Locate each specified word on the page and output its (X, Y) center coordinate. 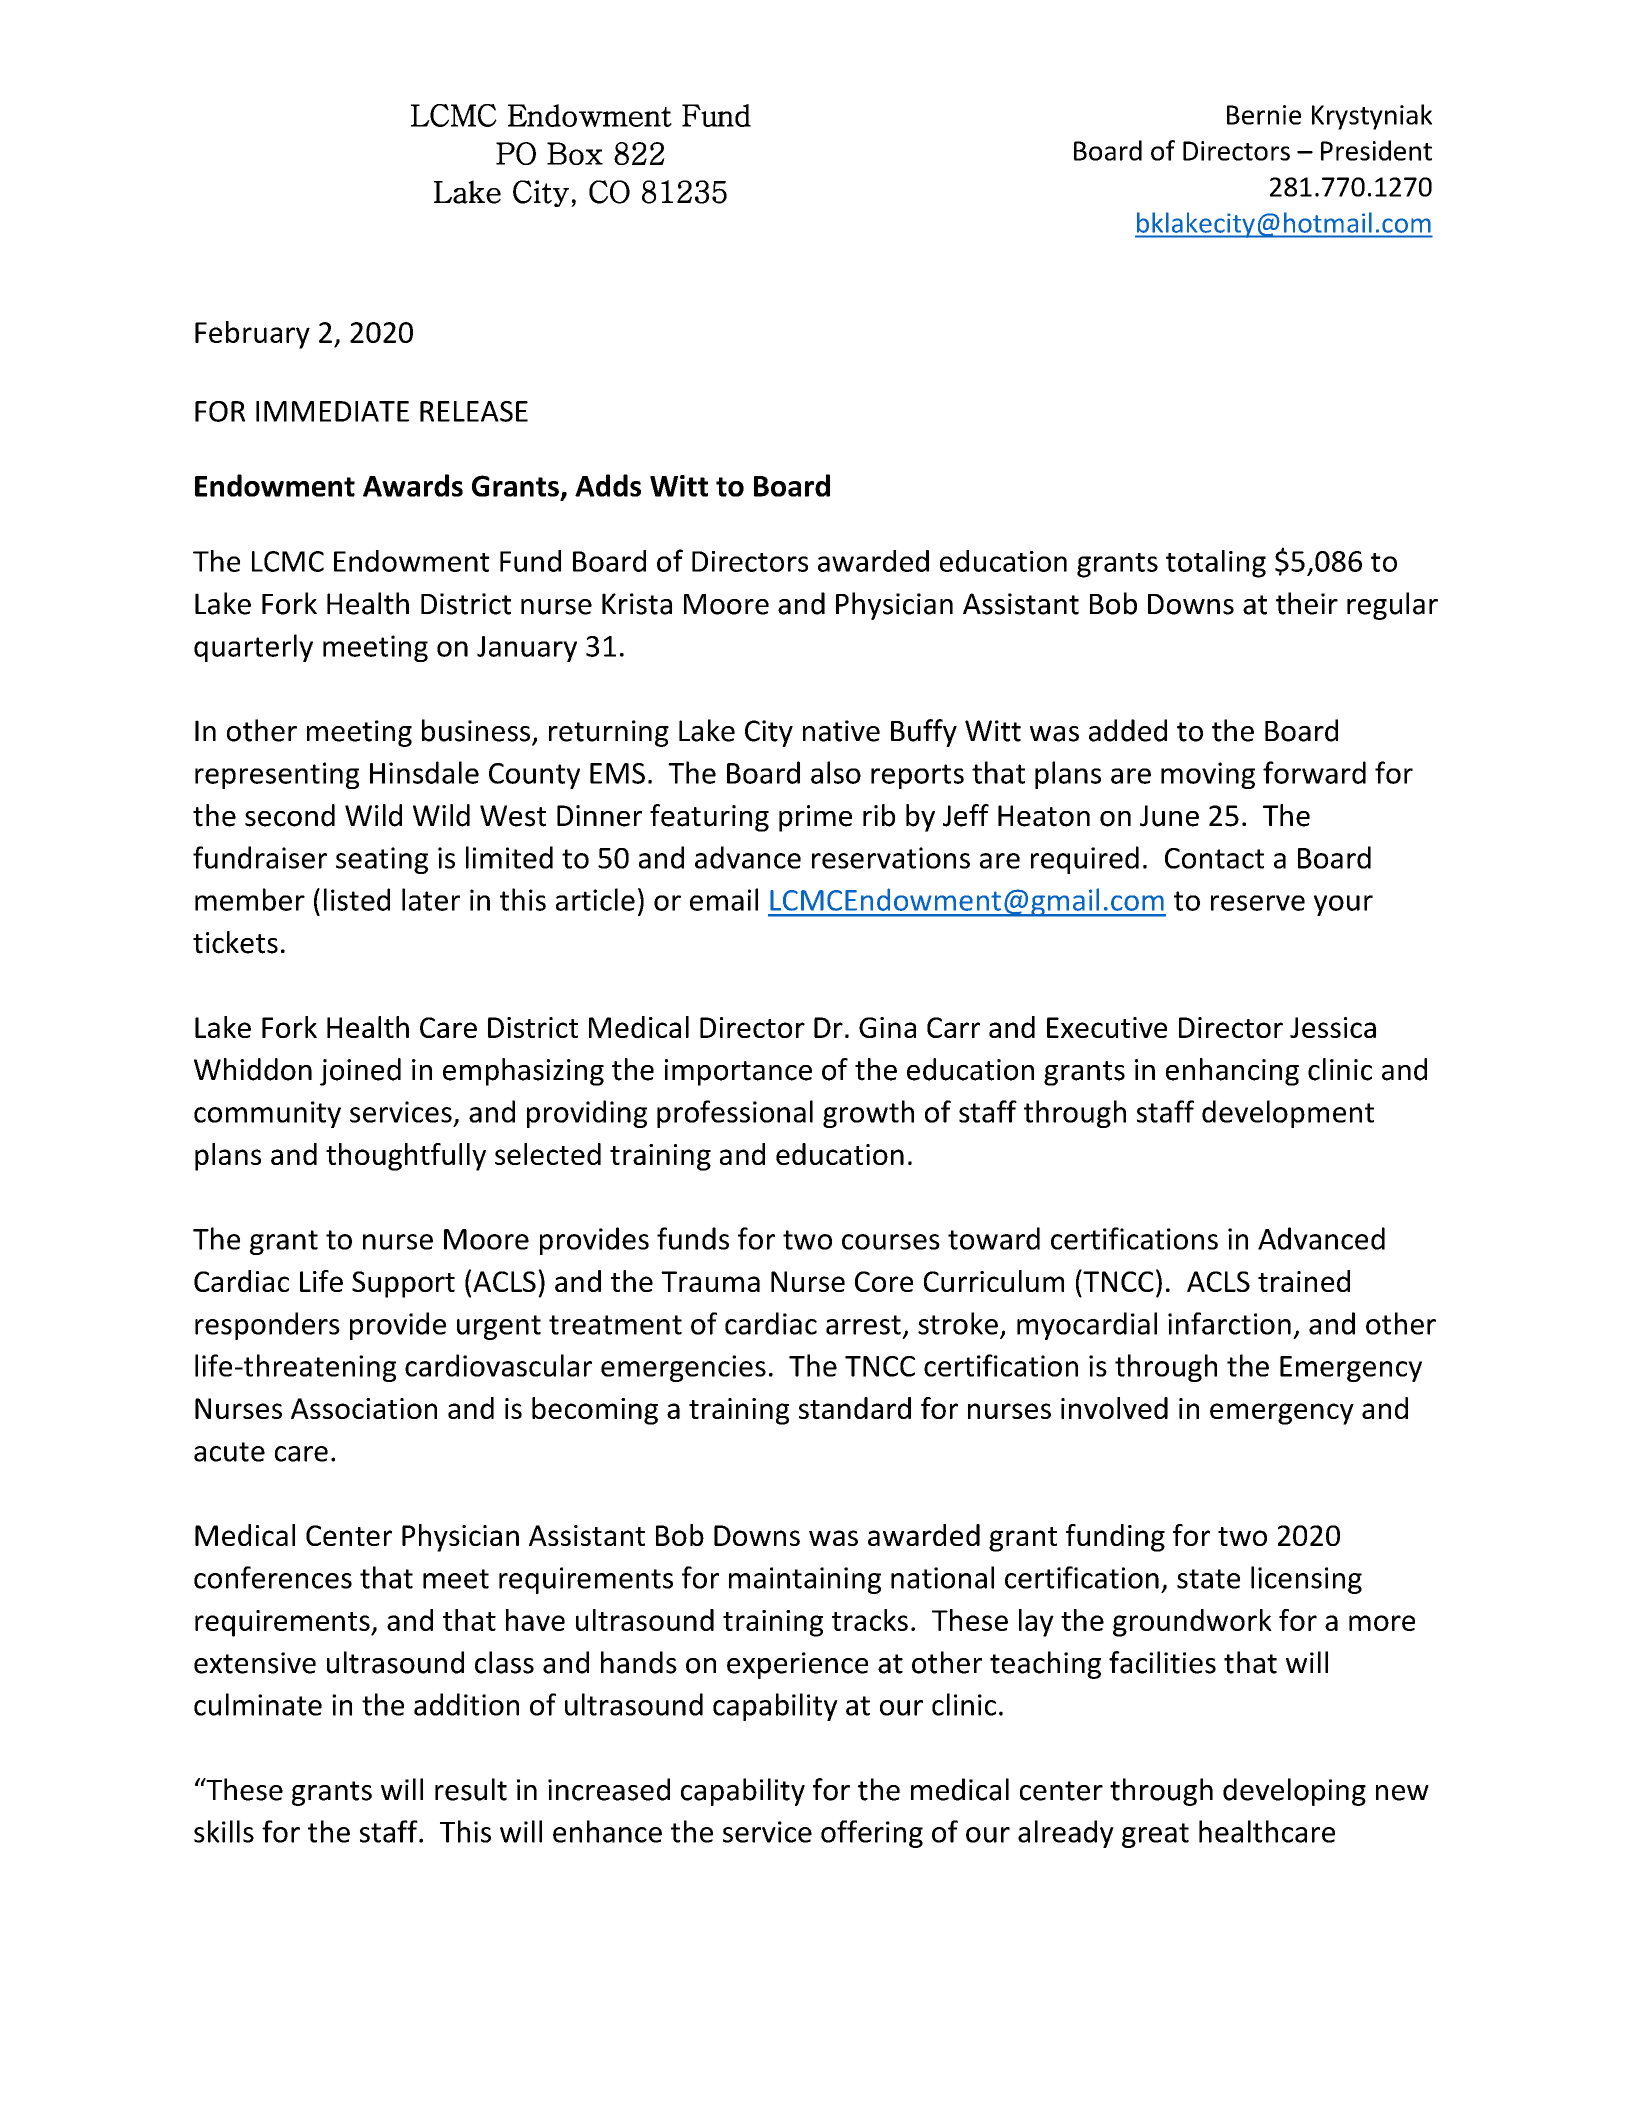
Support (403, 1284)
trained (1304, 1281)
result (471, 1789)
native (841, 731)
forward (1314, 772)
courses (891, 1242)
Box (575, 153)
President (1376, 150)
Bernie (1264, 115)
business (476, 730)
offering (872, 1834)
